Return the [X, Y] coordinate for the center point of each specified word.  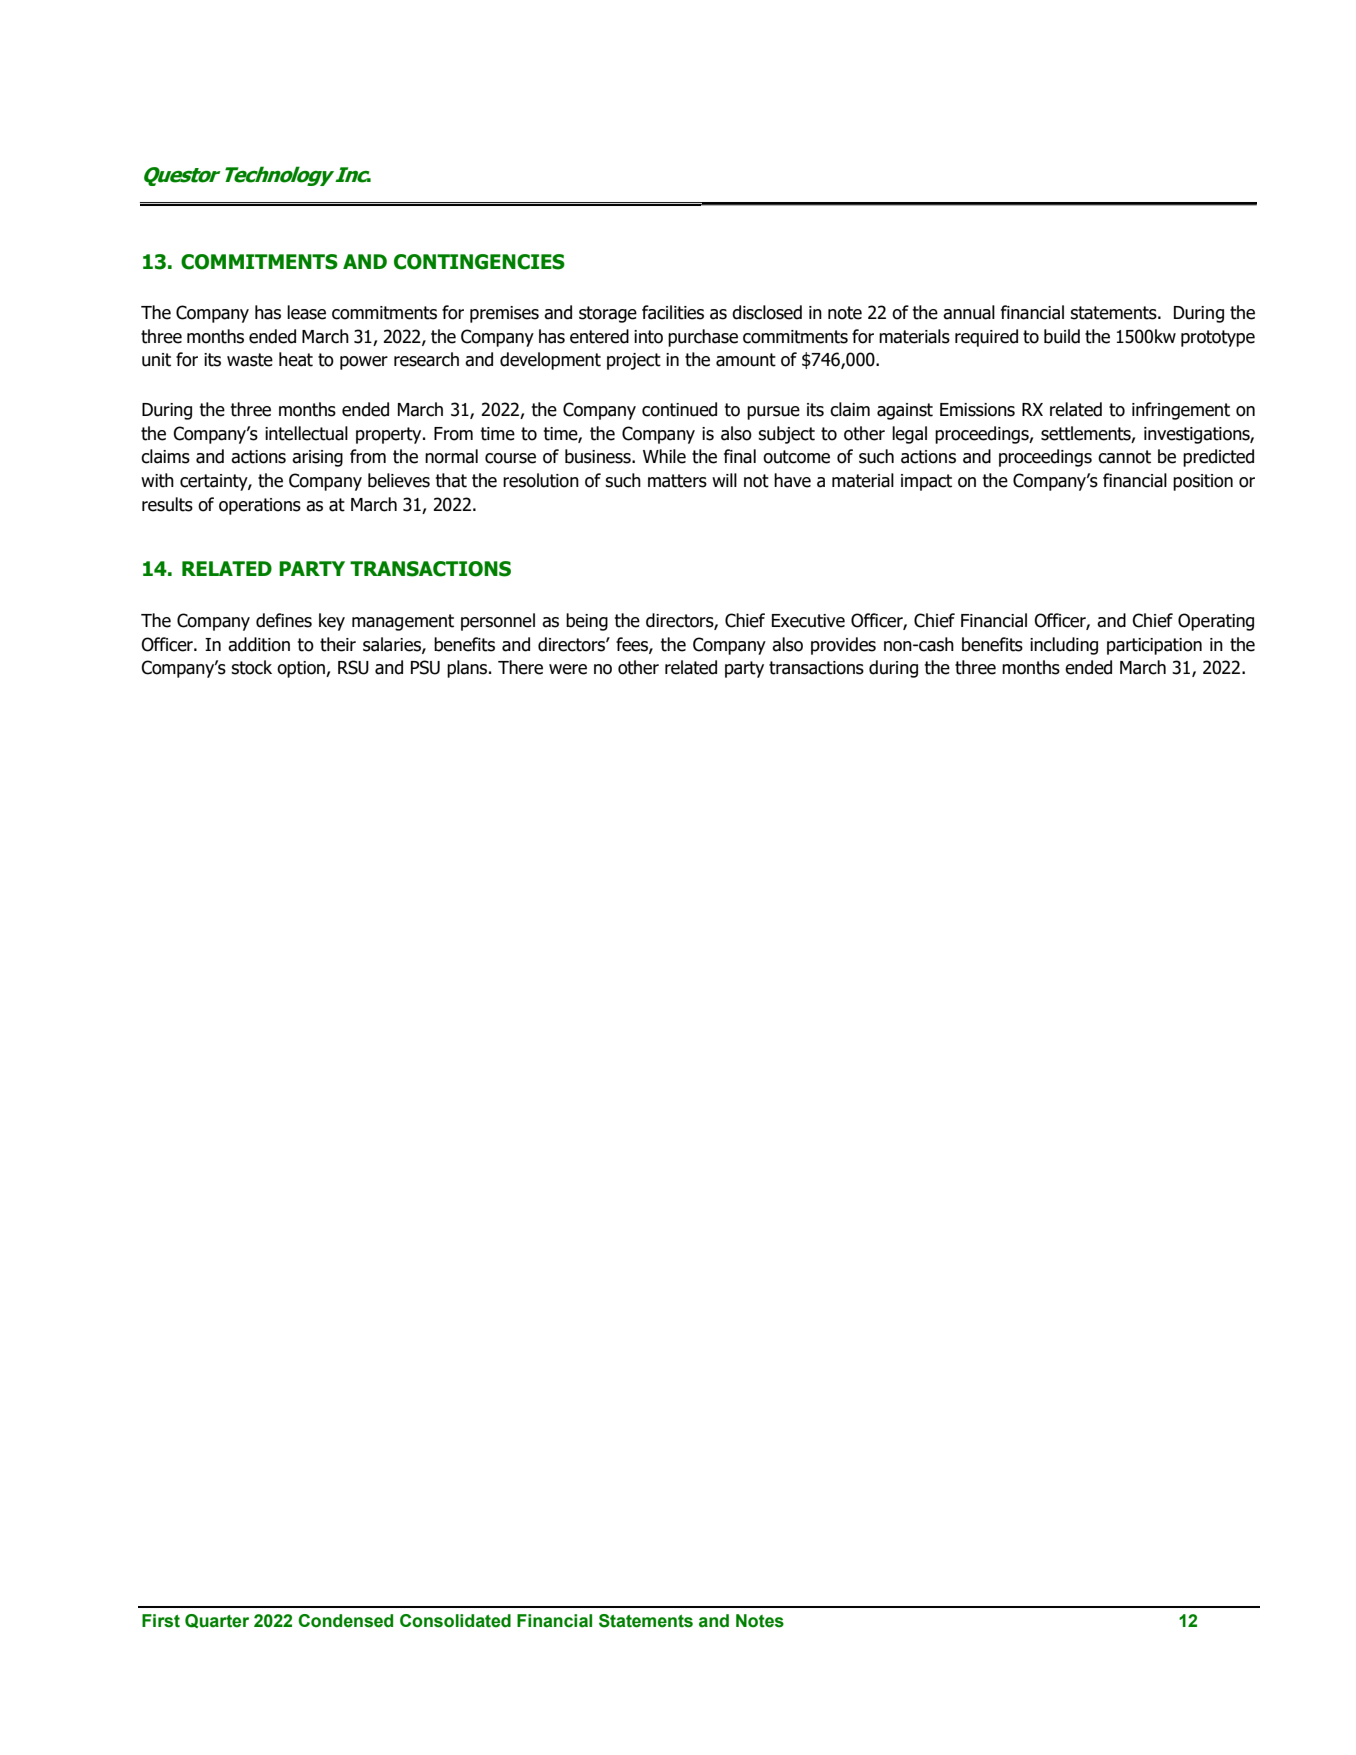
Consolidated [455, 1621]
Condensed [345, 1621]
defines [284, 620]
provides [843, 646]
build [1062, 336]
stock [251, 667]
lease [306, 312]
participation [1154, 646]
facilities [673, 312]
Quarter [217, 1621]
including [1064, 646]
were [568, 669]
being [587, 622]
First [161, 1621]
